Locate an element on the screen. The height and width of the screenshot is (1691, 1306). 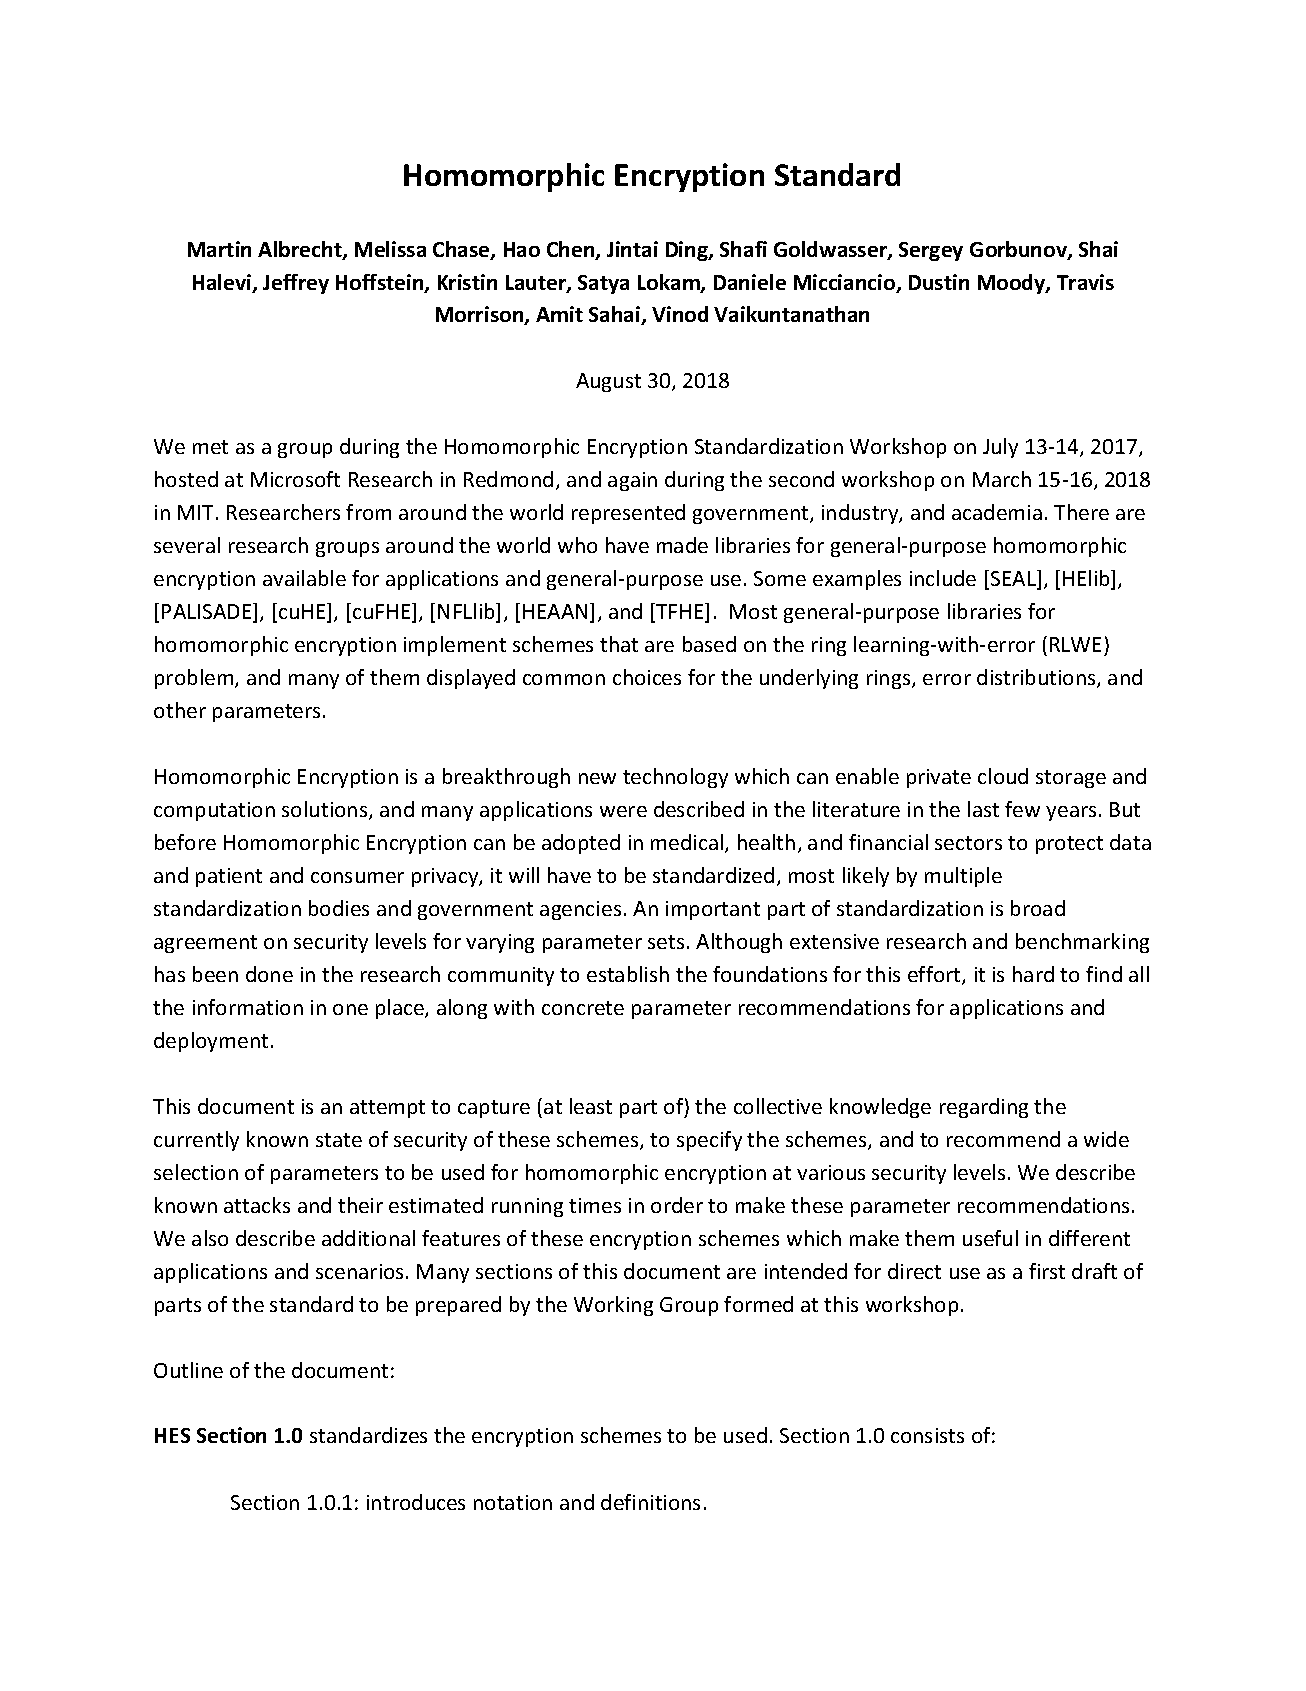
Jeffrey is located at coordinates (296, 284).
